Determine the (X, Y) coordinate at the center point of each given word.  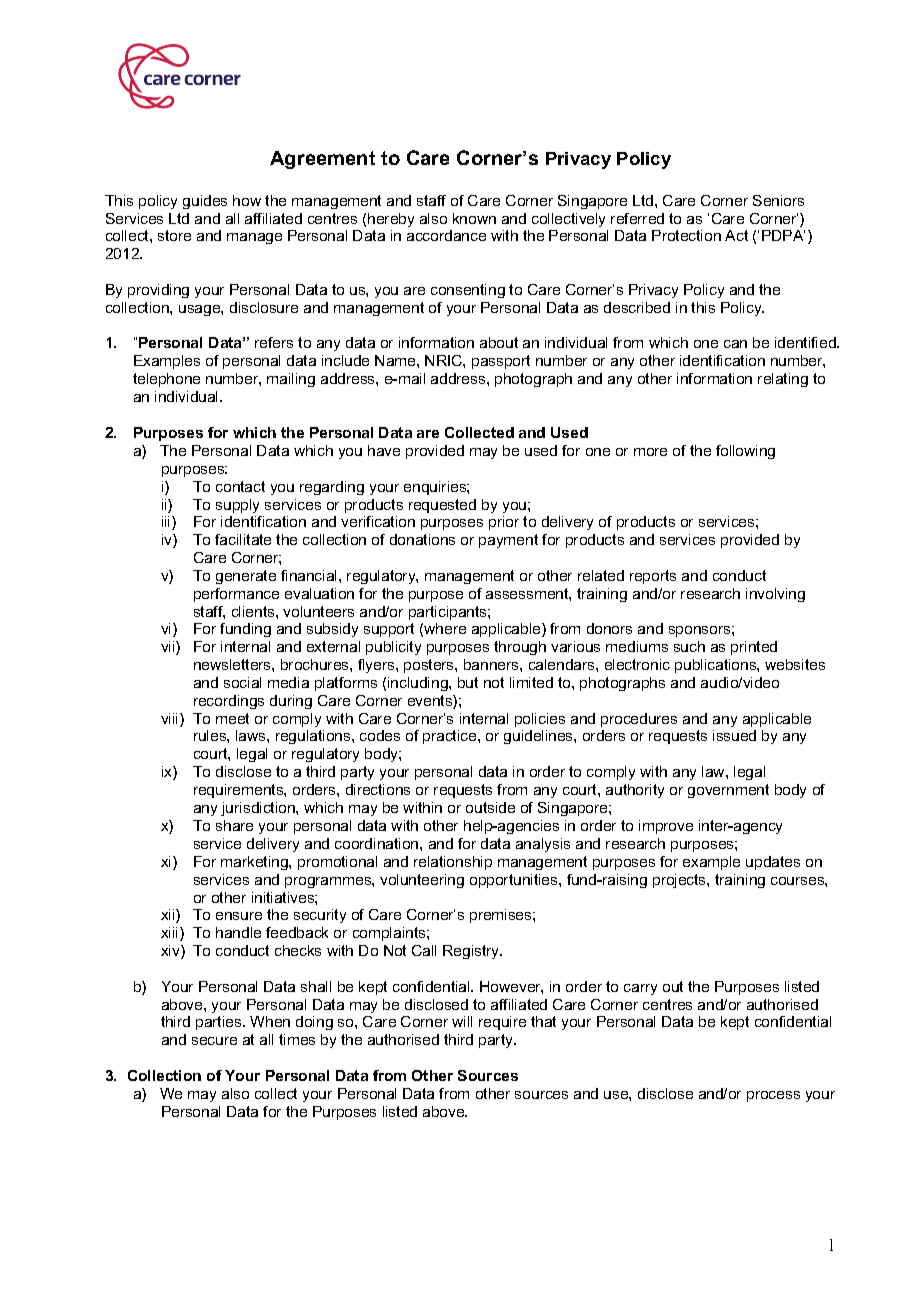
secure (214, 1041)
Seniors (778, 200)
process (773, 1096)
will (462, 1021)
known (474, 218)
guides (205, 202)
